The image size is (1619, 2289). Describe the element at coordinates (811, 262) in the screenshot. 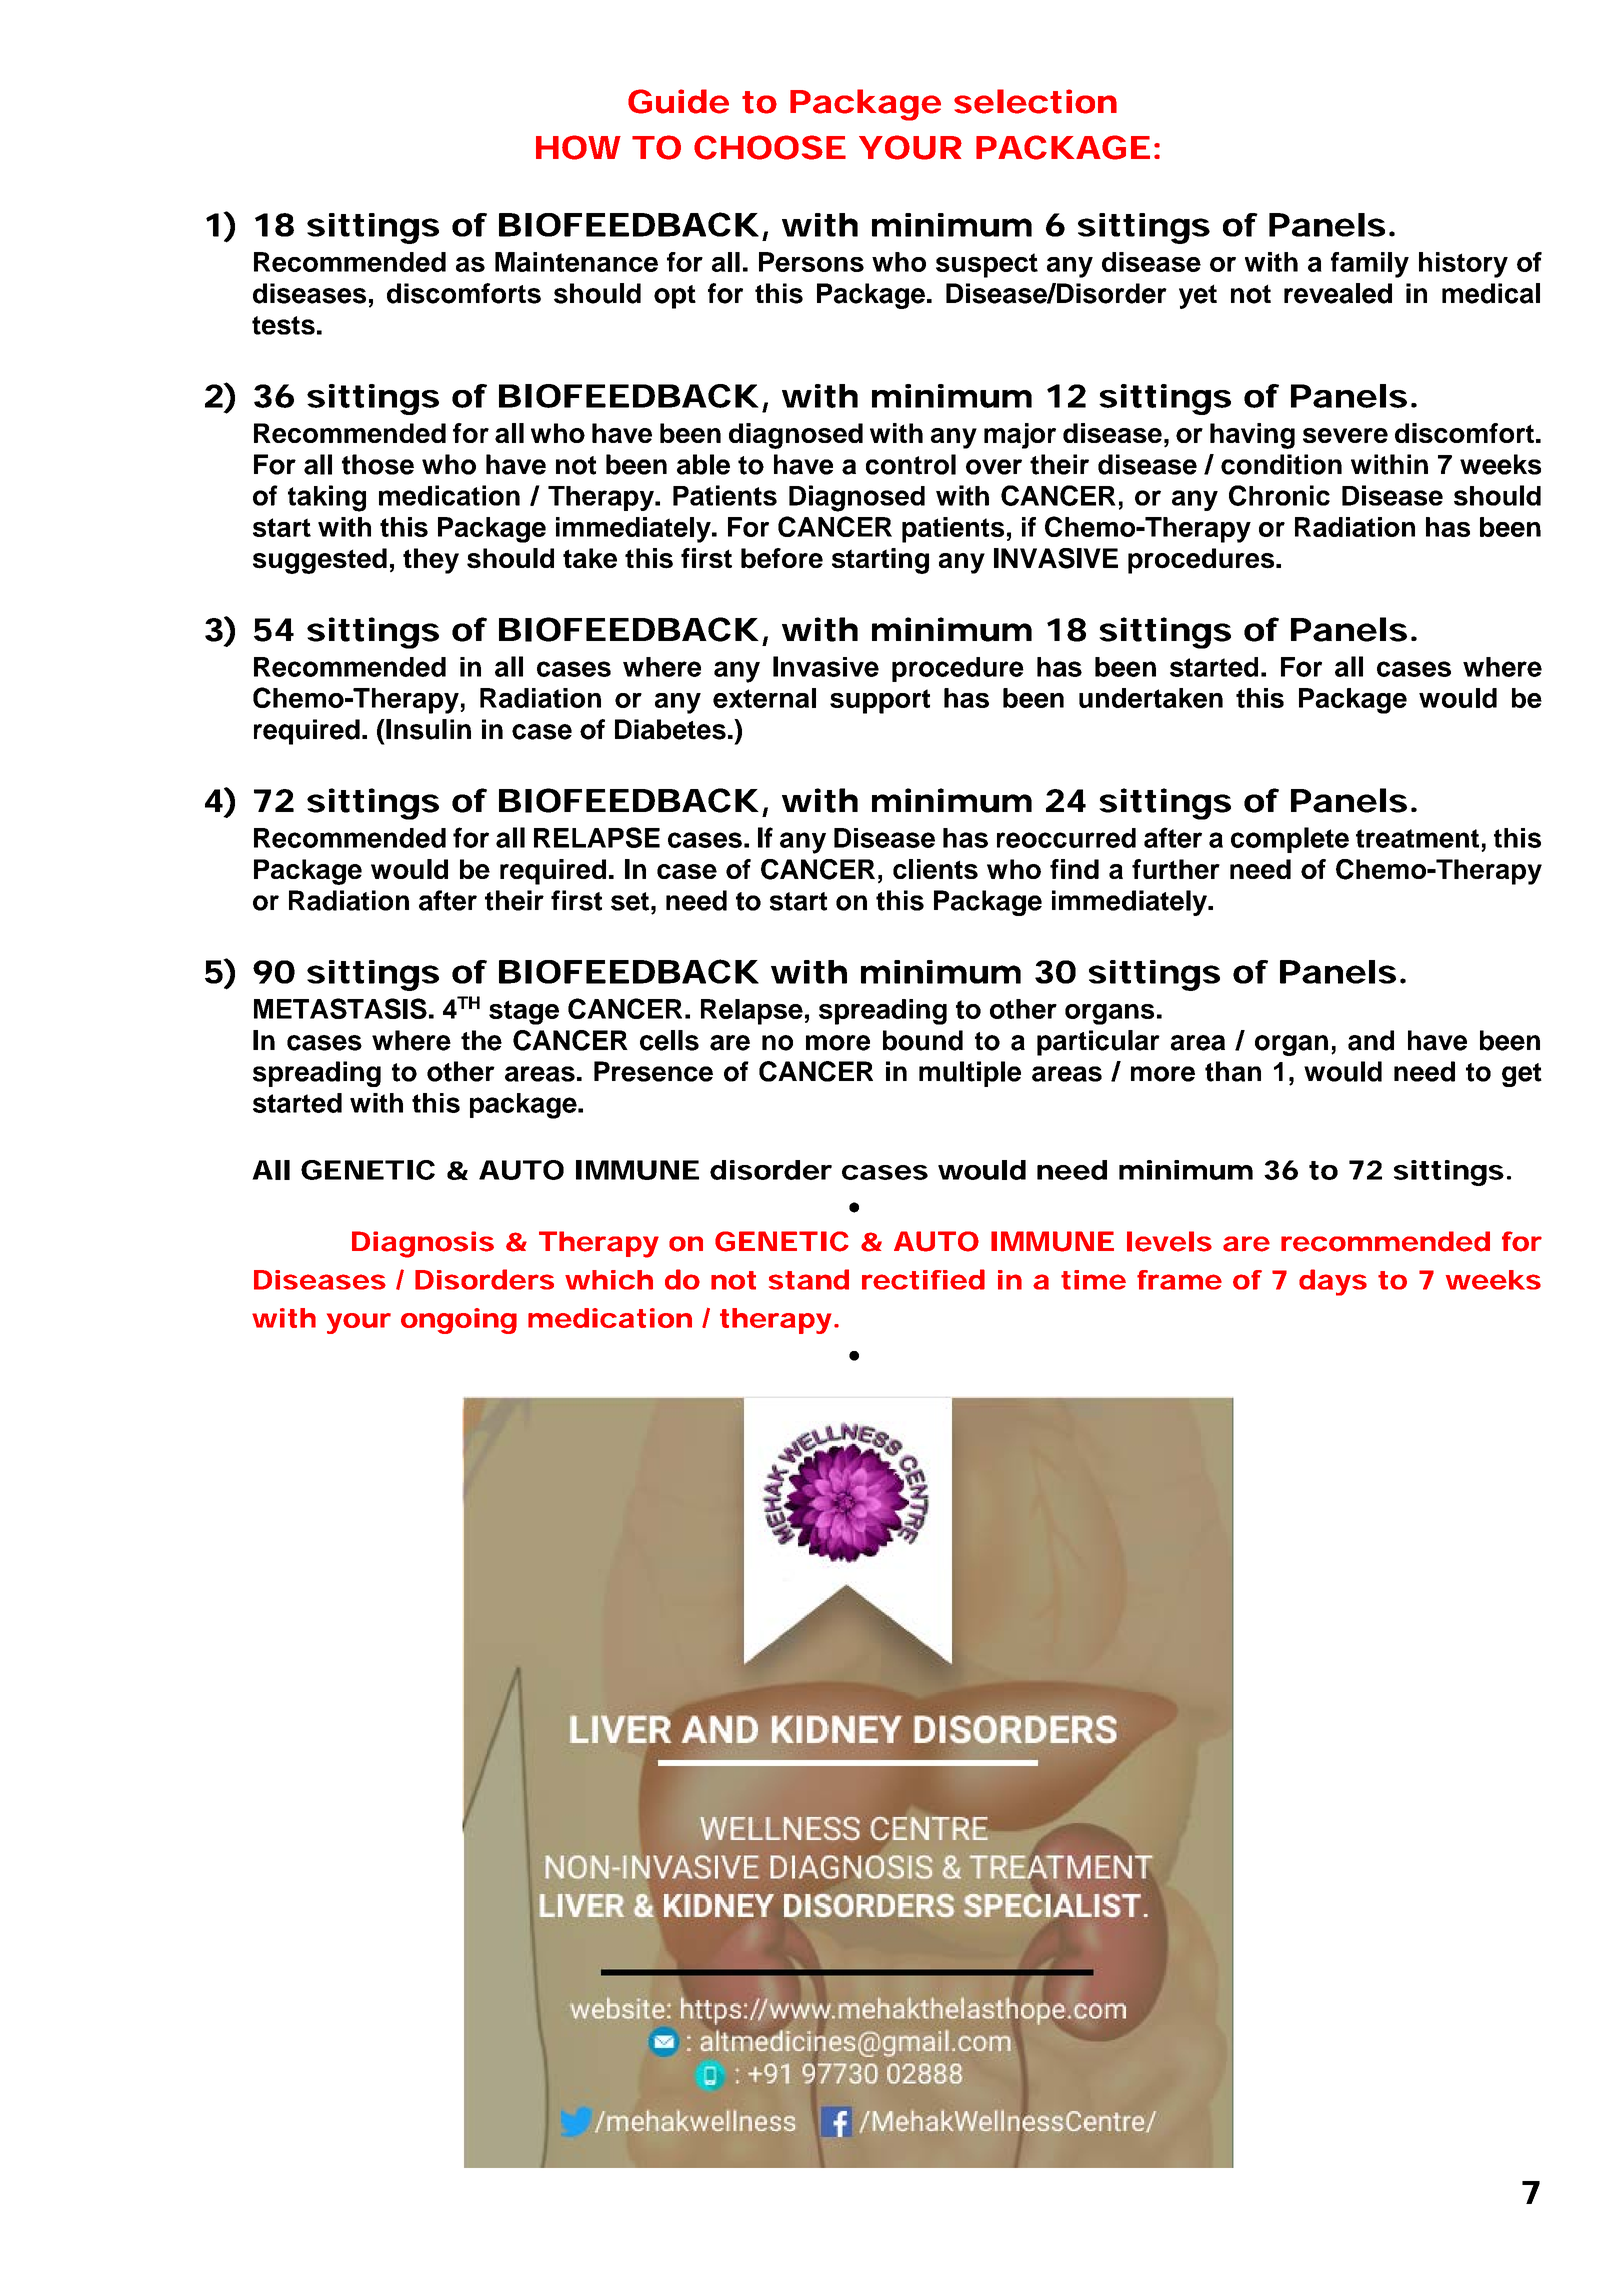

I see `Persons` at that location.
